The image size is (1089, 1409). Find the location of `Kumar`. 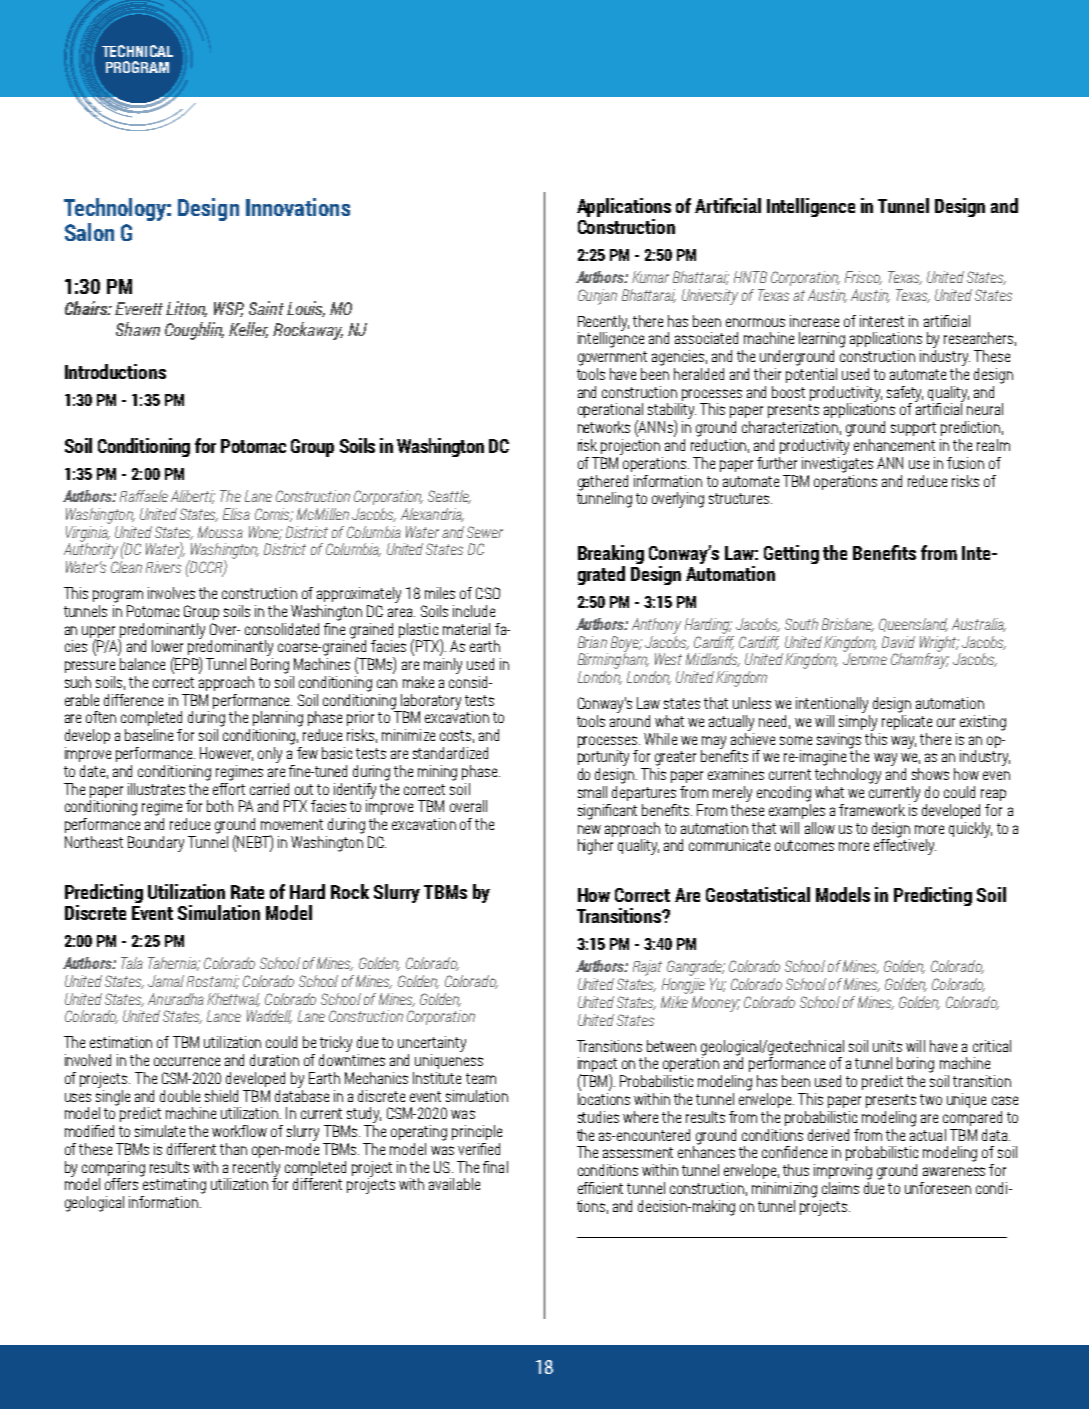

Kumar is located at coordinates (650, 277).
